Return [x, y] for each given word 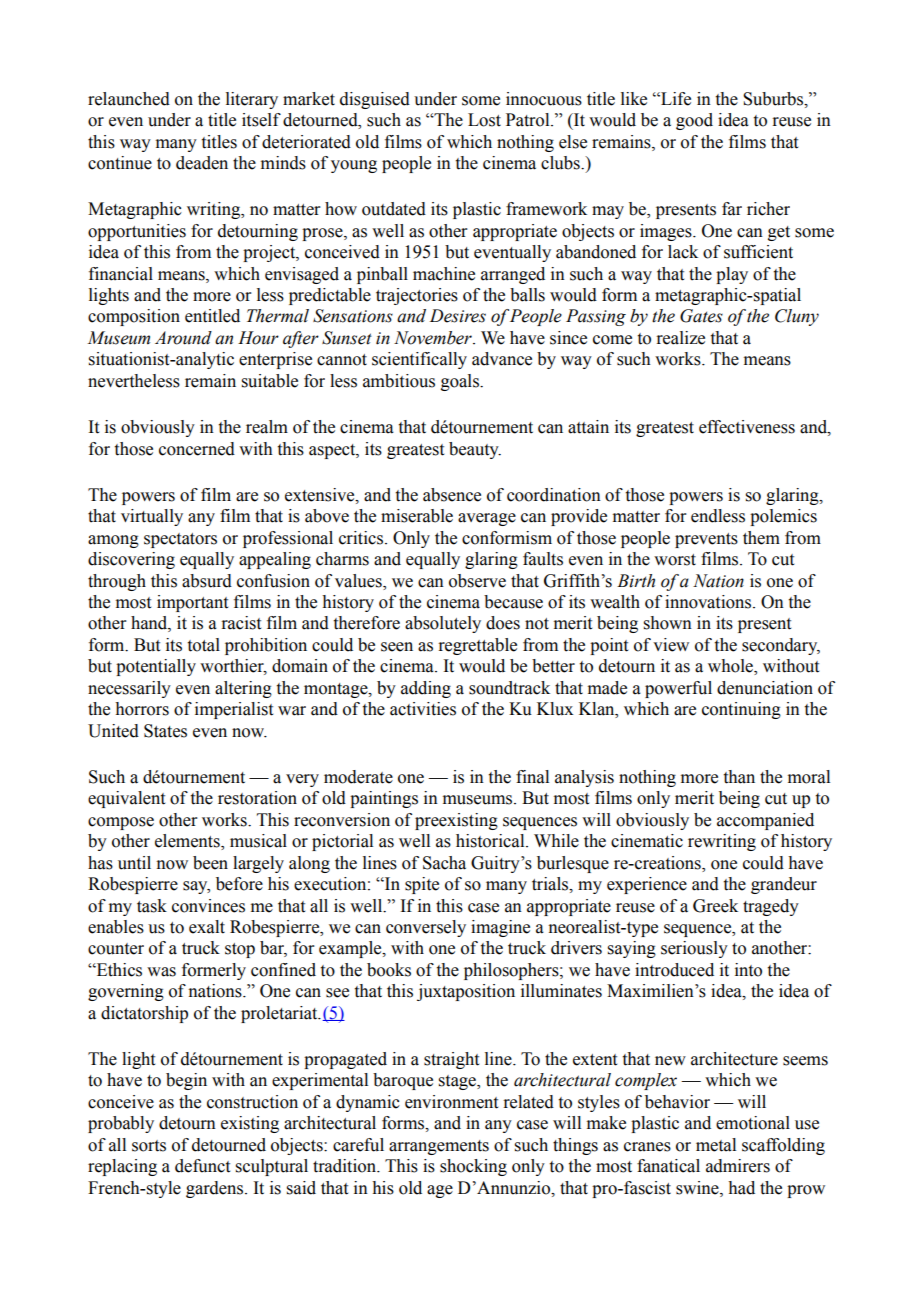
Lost [484, 120]
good [694, 121]
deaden [202, 163]
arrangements [439, 1147]
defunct [202, 1166]
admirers [738, 1166]
